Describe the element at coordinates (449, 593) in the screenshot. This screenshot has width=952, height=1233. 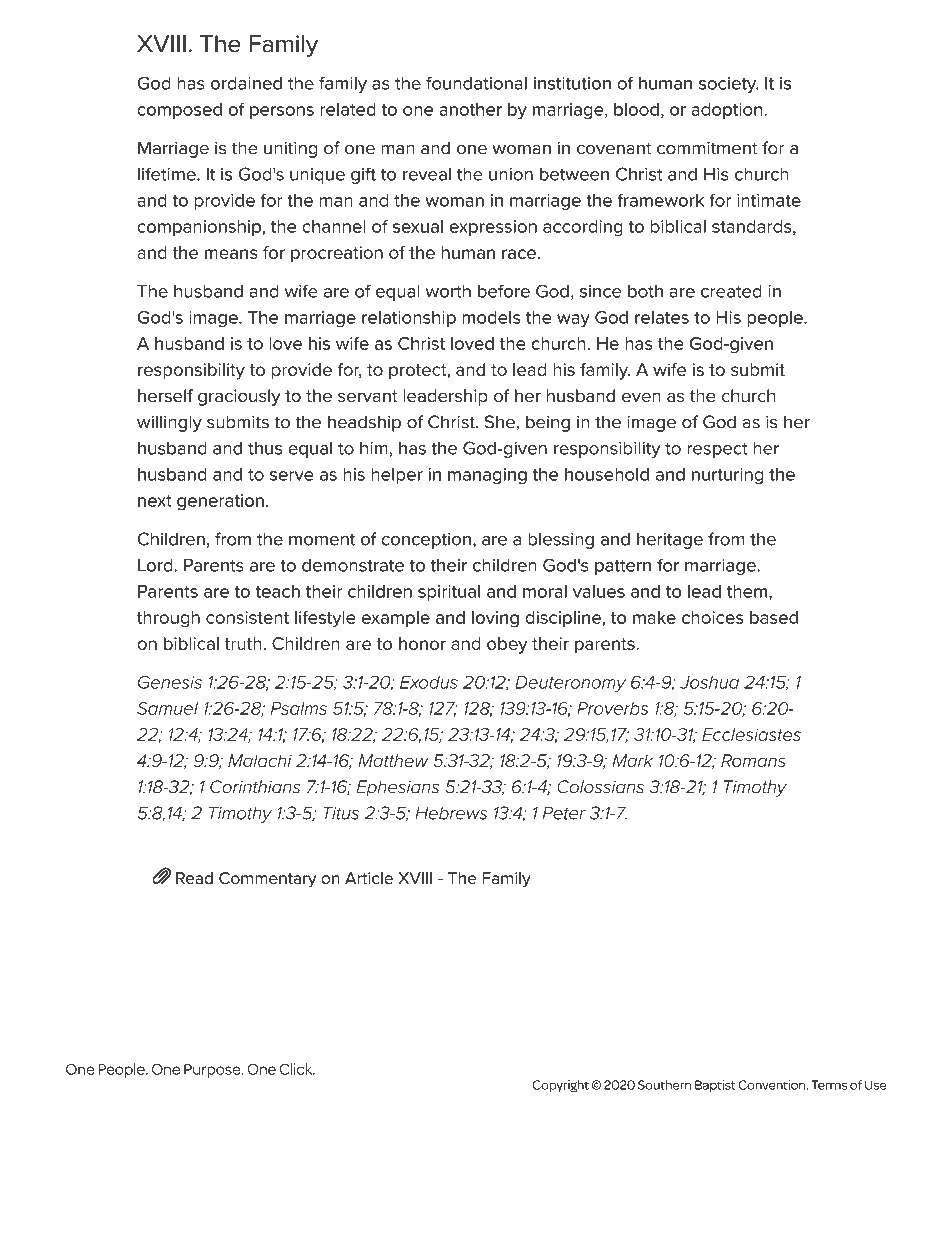
I see `spiritual` at that location.
